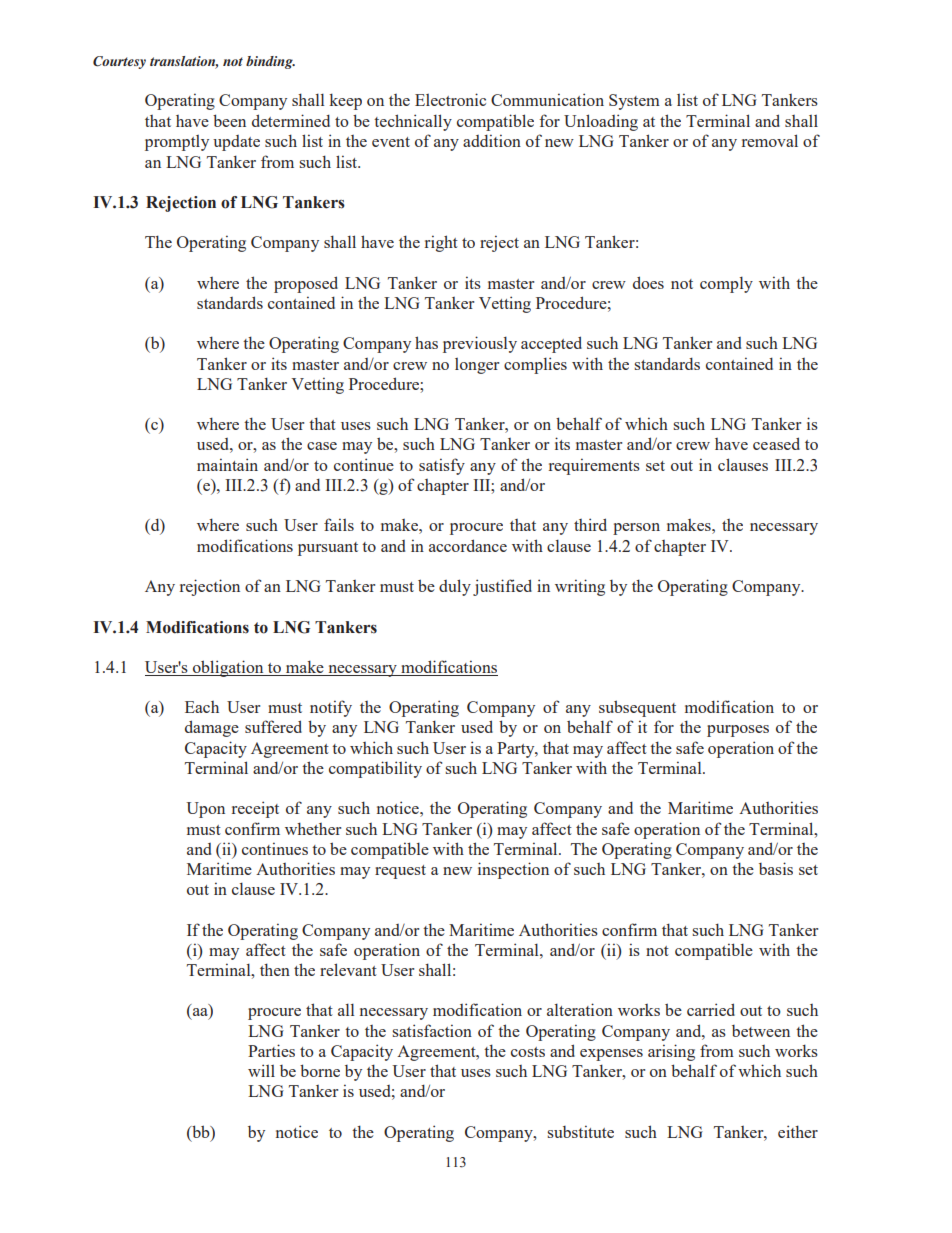 This screenshot has height=1233, width=952. Describe the element at coordinates (432, 1030) in the screenshot. I see `satisfaction` at that location.
